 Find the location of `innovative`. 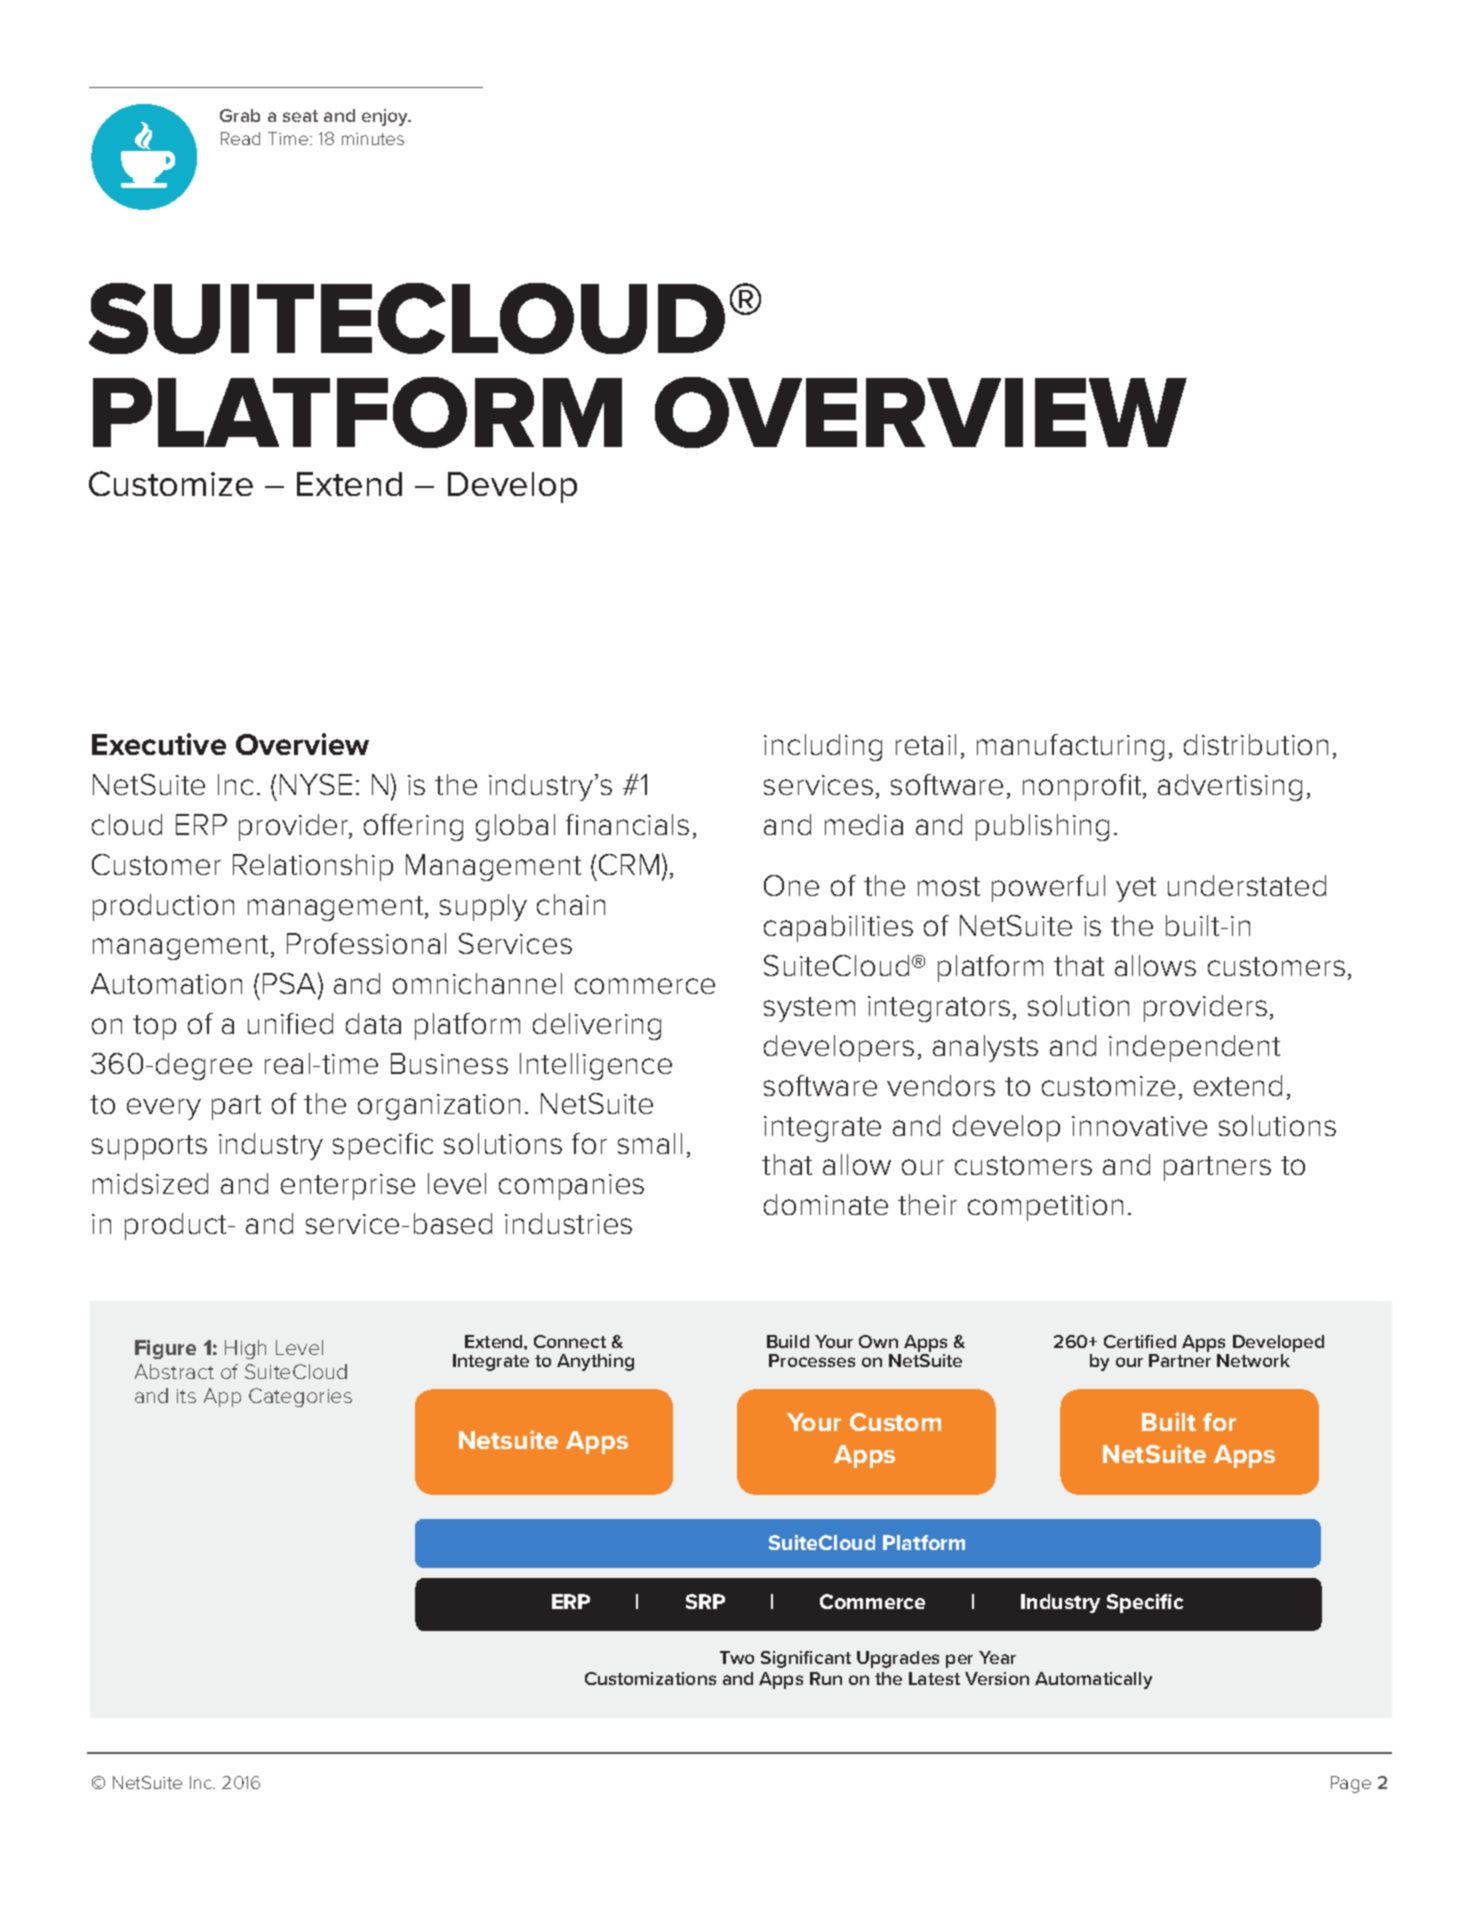

innovative is located at coordinates (1139, 1126).
